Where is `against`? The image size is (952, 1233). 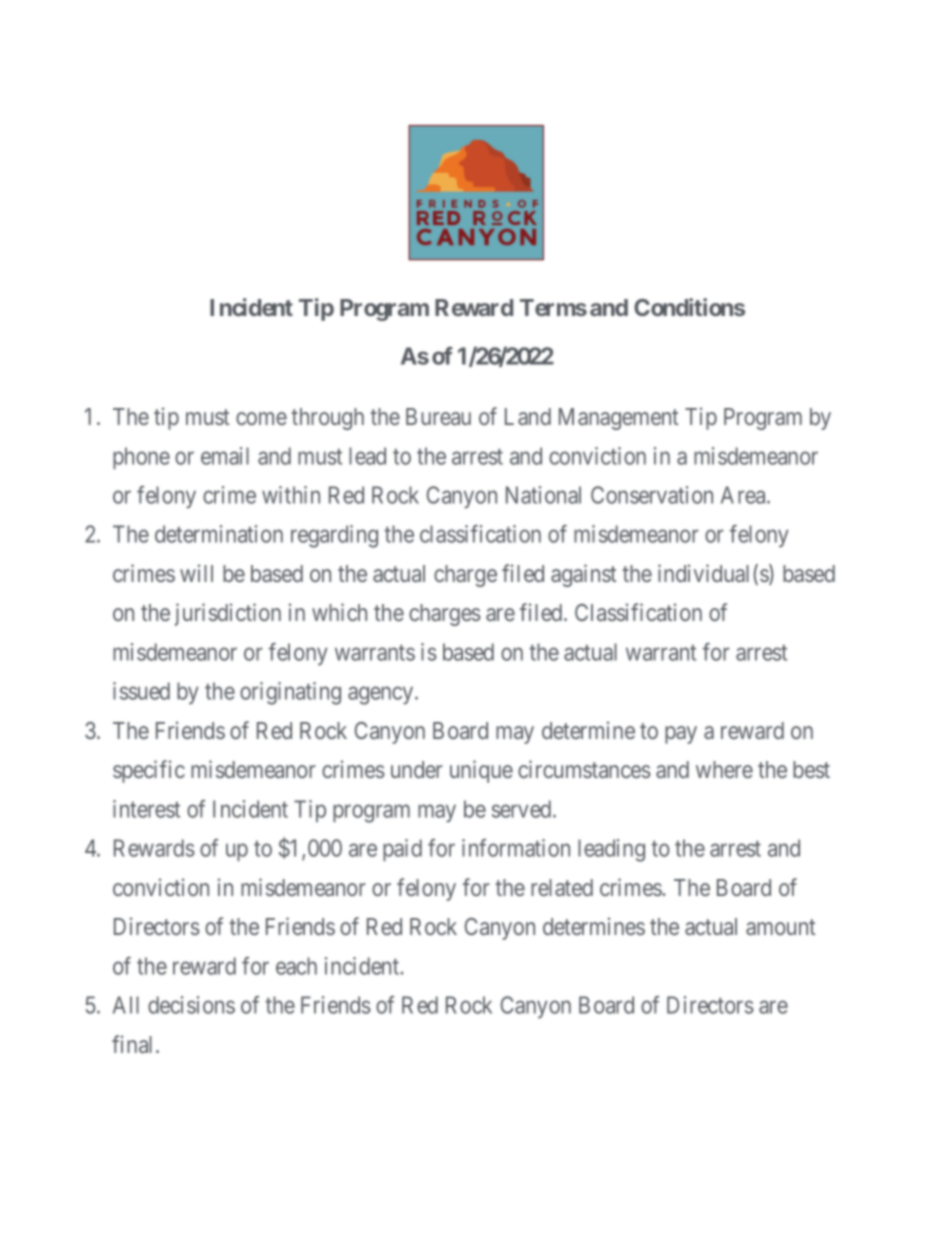 against is located at coordinates (583, 575).
